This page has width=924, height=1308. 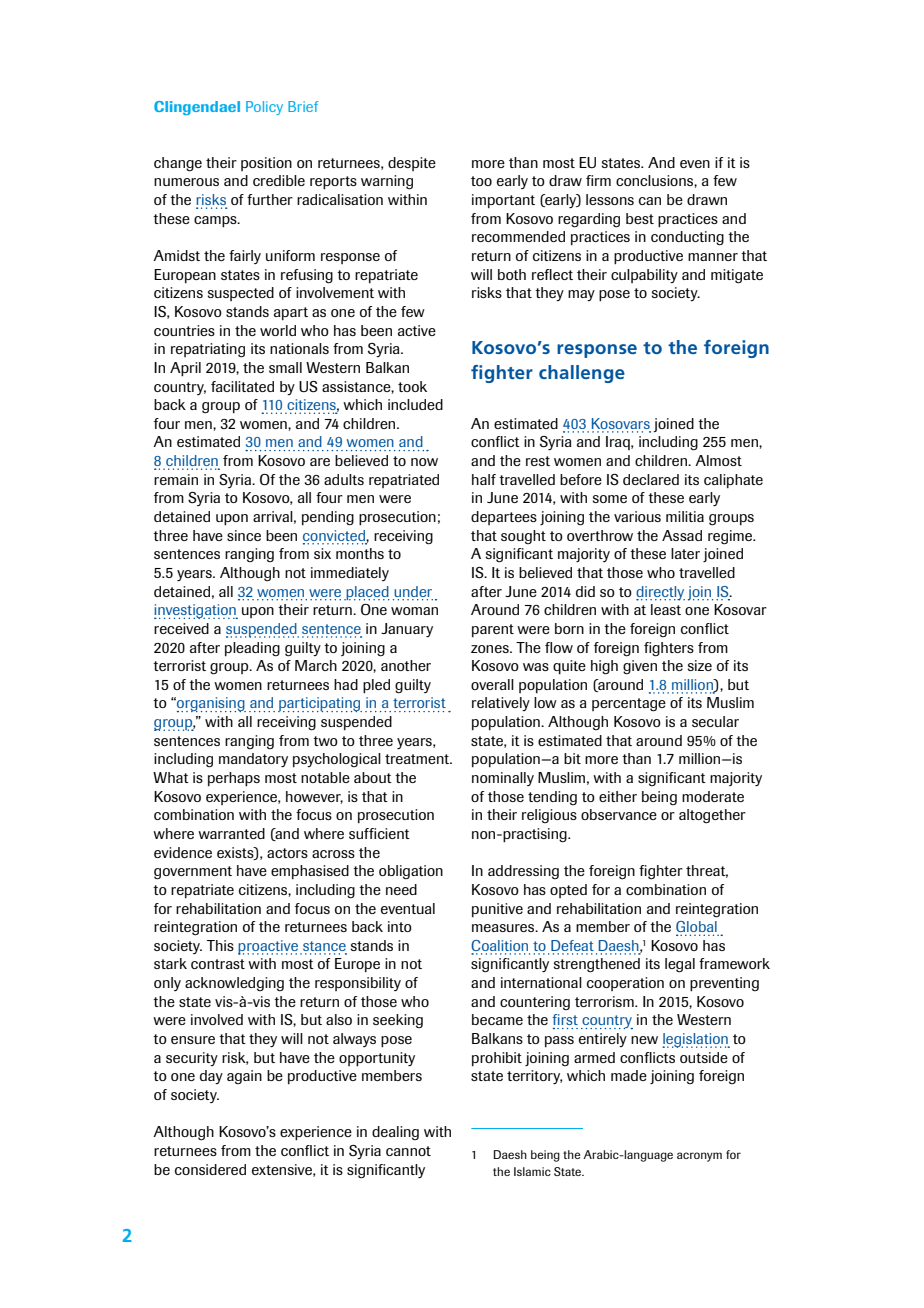 I want to click on firm, so click(x=598, y=180).
